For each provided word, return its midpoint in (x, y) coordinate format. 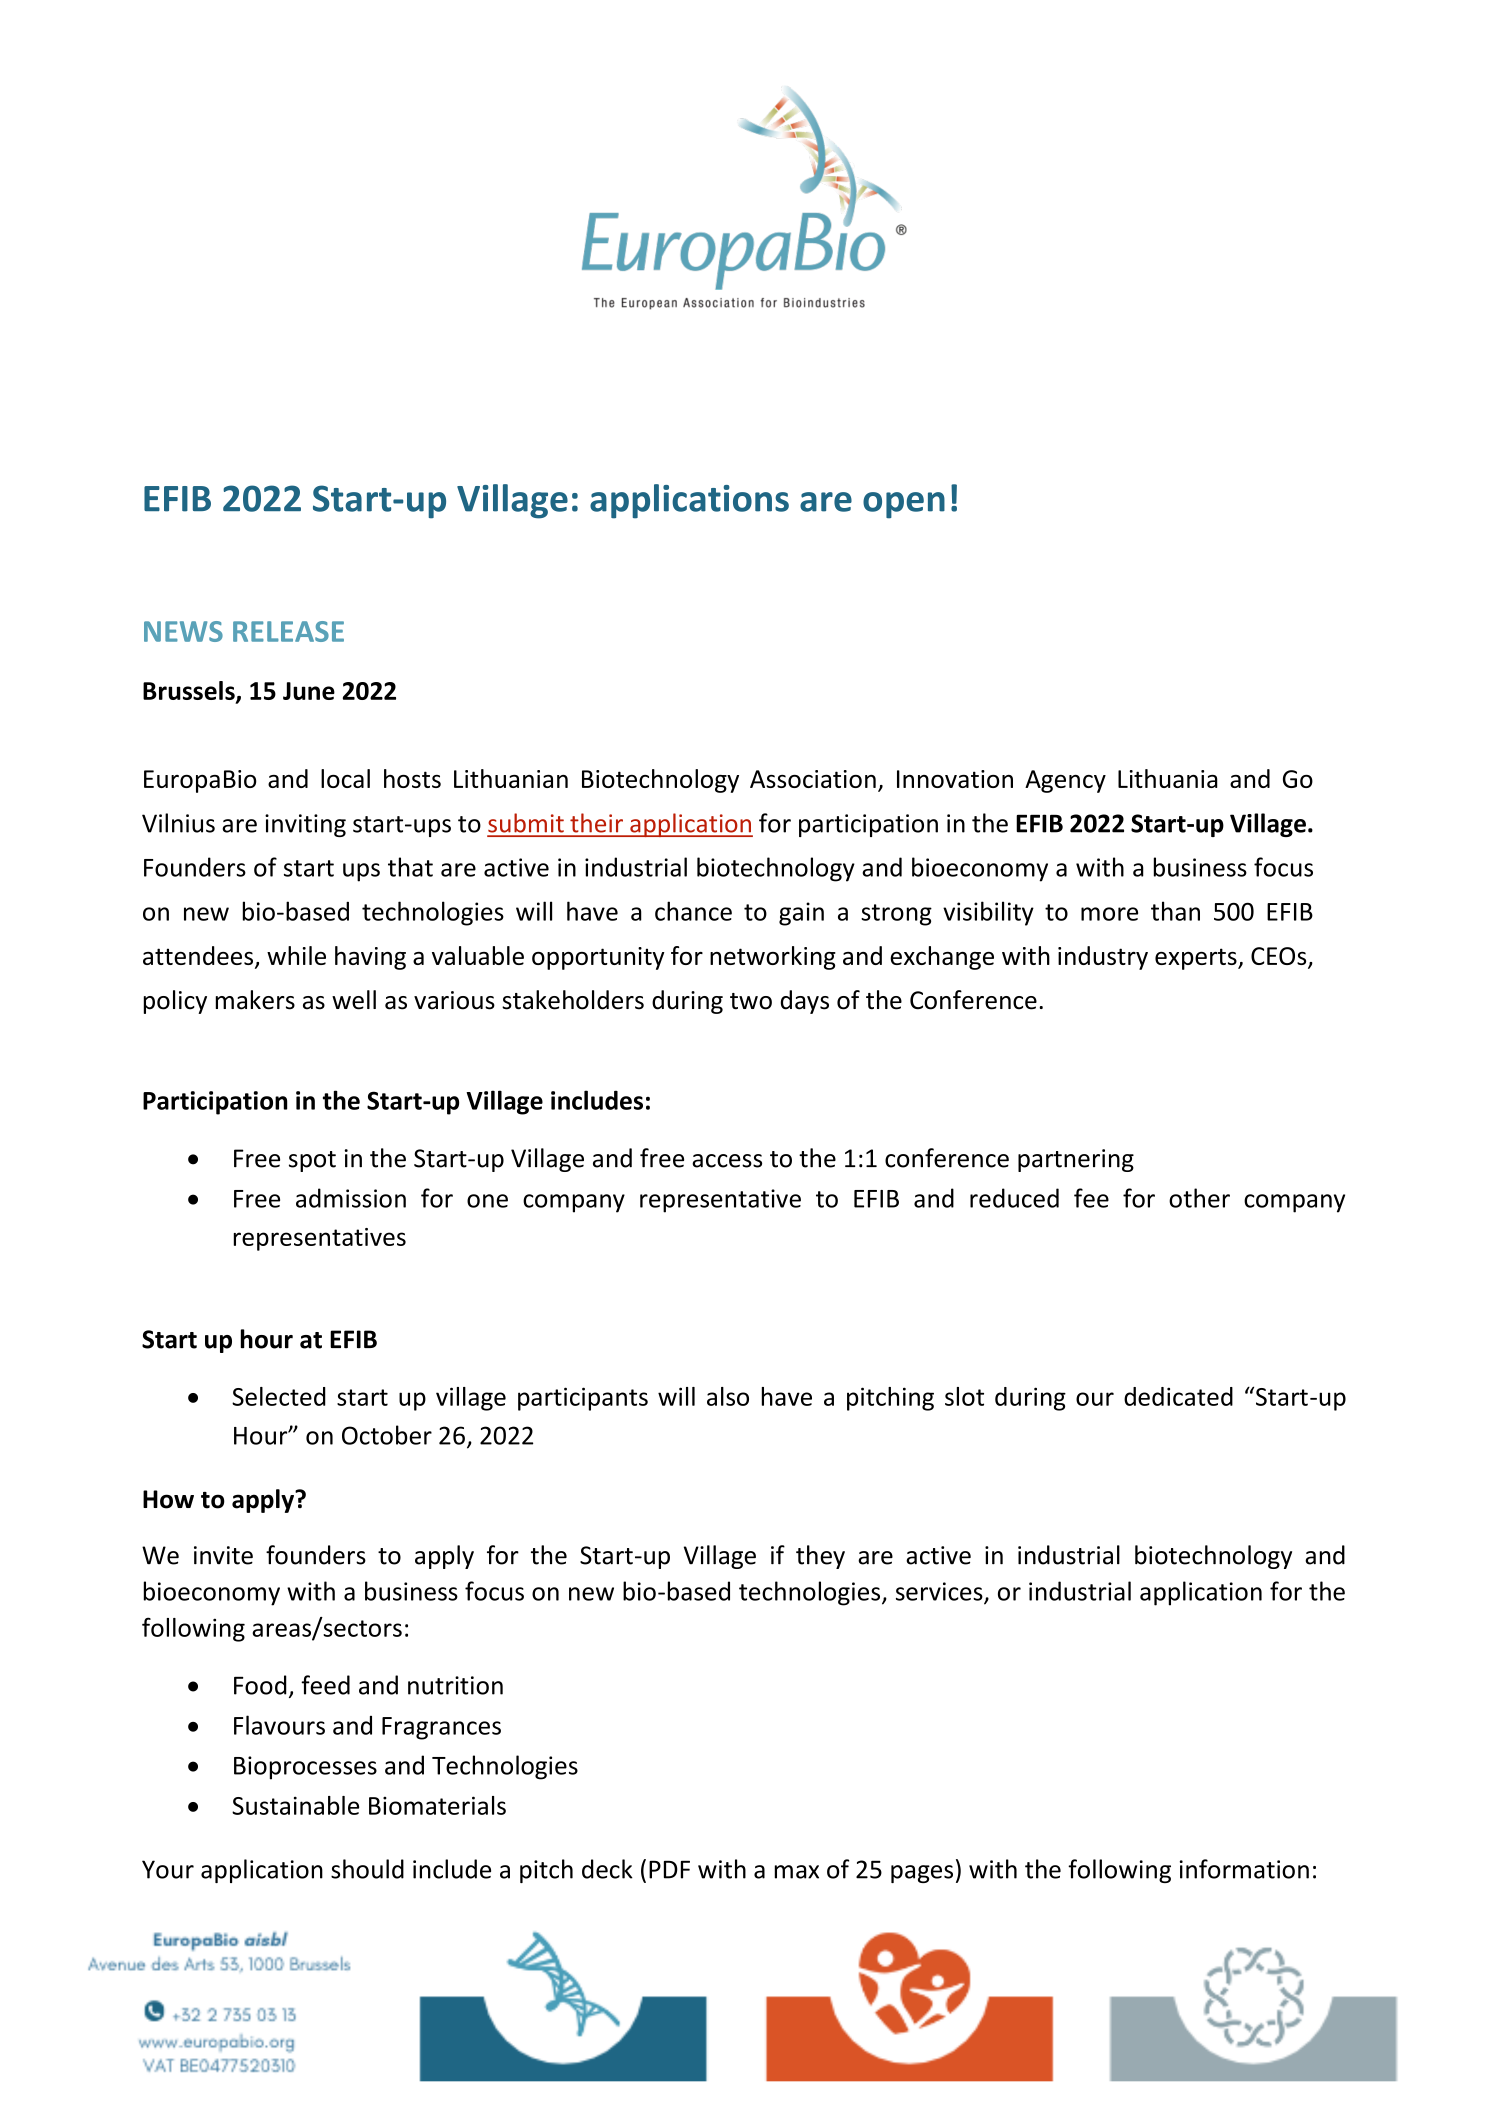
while (296, 955)
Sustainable (295, 1805)
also (728, 1396)
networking (773, 958)
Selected (279, 1396)
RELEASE (288, 631)
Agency (1065, 781)
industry (1103, 958)
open (904, 505)
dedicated (1178, 1396)
